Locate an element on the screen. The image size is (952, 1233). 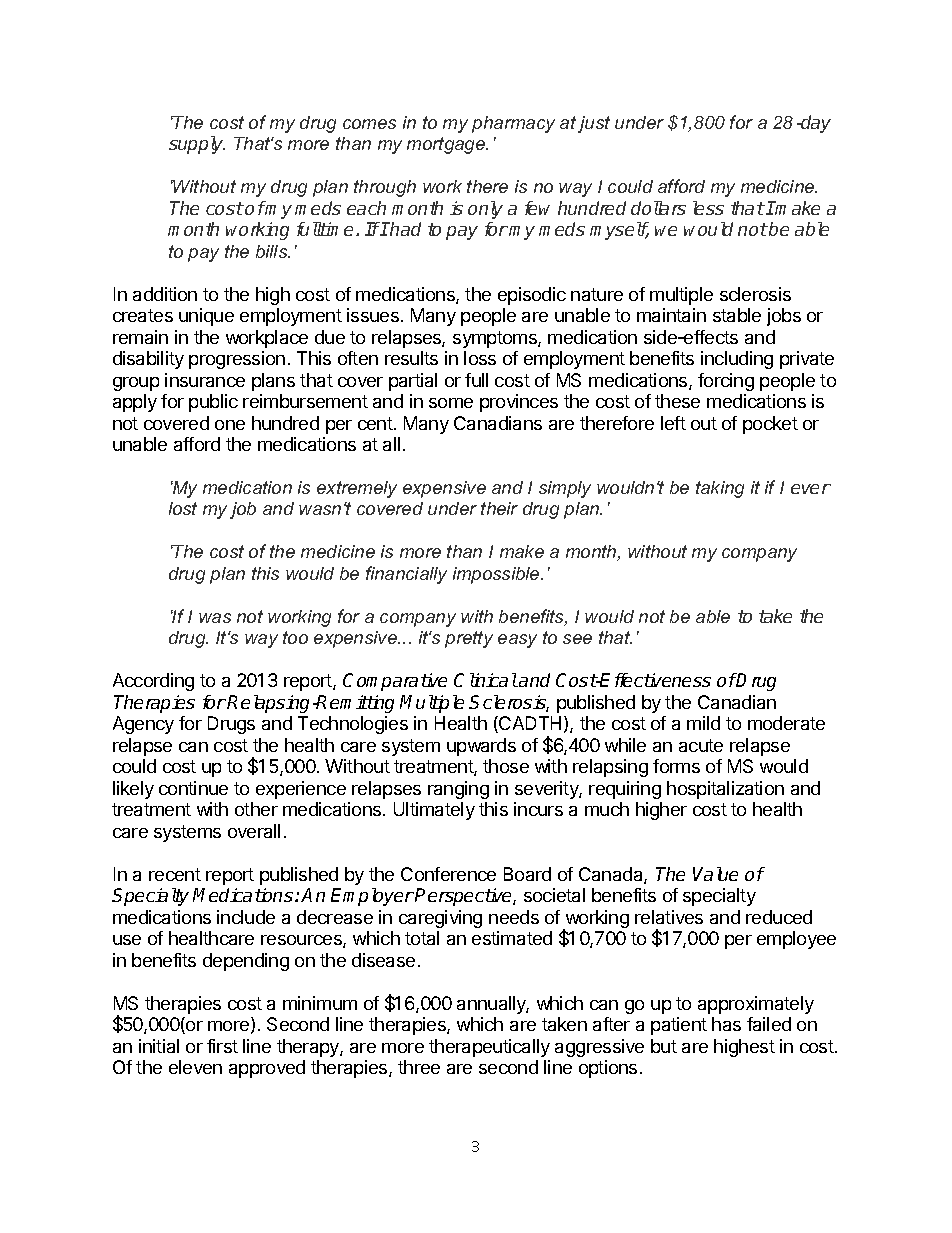
taking is located at coordinates (720, 489).
